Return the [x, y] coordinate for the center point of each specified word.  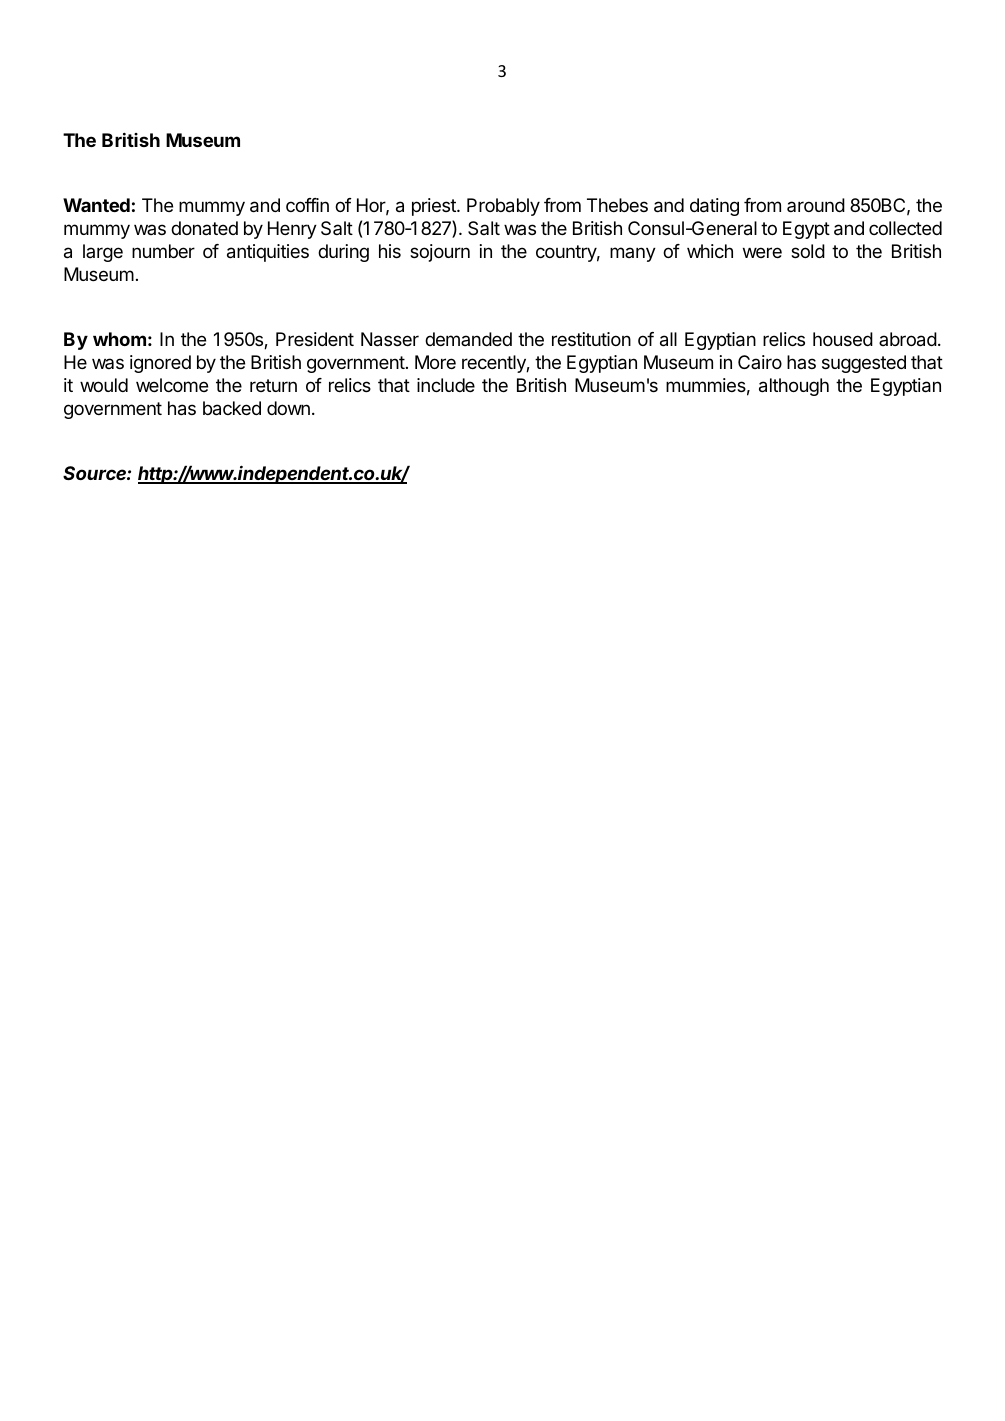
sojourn [440, 253]
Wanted [96, 205]
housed [843, 339]
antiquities [268, 253]
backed [232, 408]
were [762, 252]
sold [808, 251]
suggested [864, 364]
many [633, 254]
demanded [468, 339]
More [435, 362]
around [816, 205]
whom [119, 339]
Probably [503, 207]
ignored [160, 364]
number [163, 251]
